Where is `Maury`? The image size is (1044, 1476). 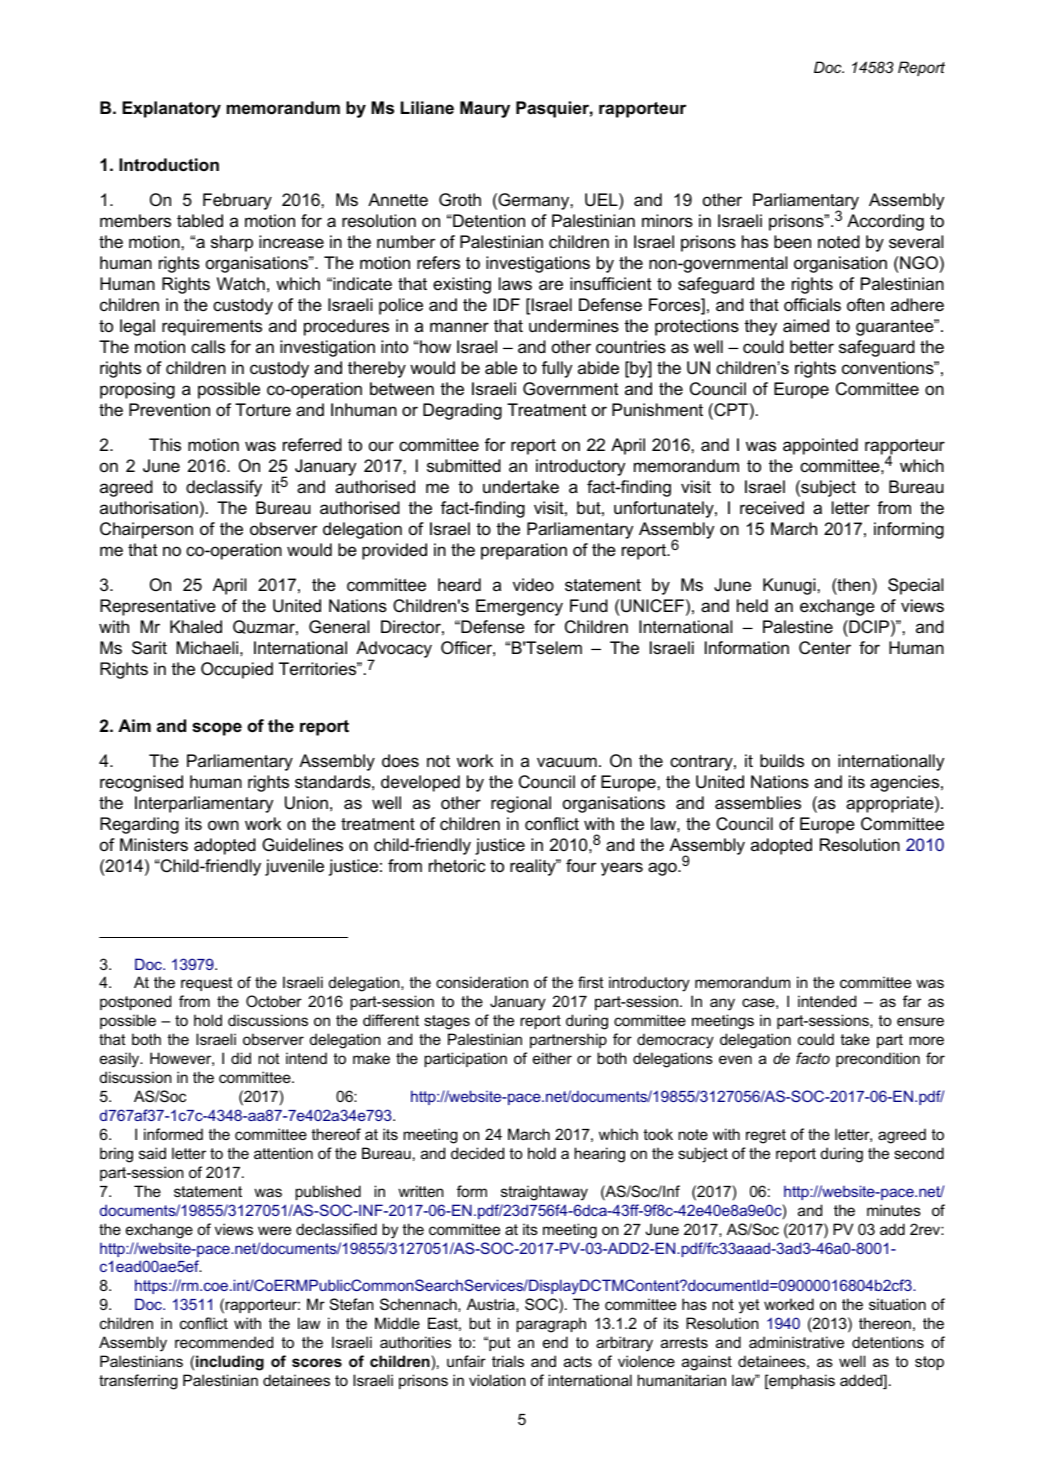
Maury is located at coordinates (485, 109).
